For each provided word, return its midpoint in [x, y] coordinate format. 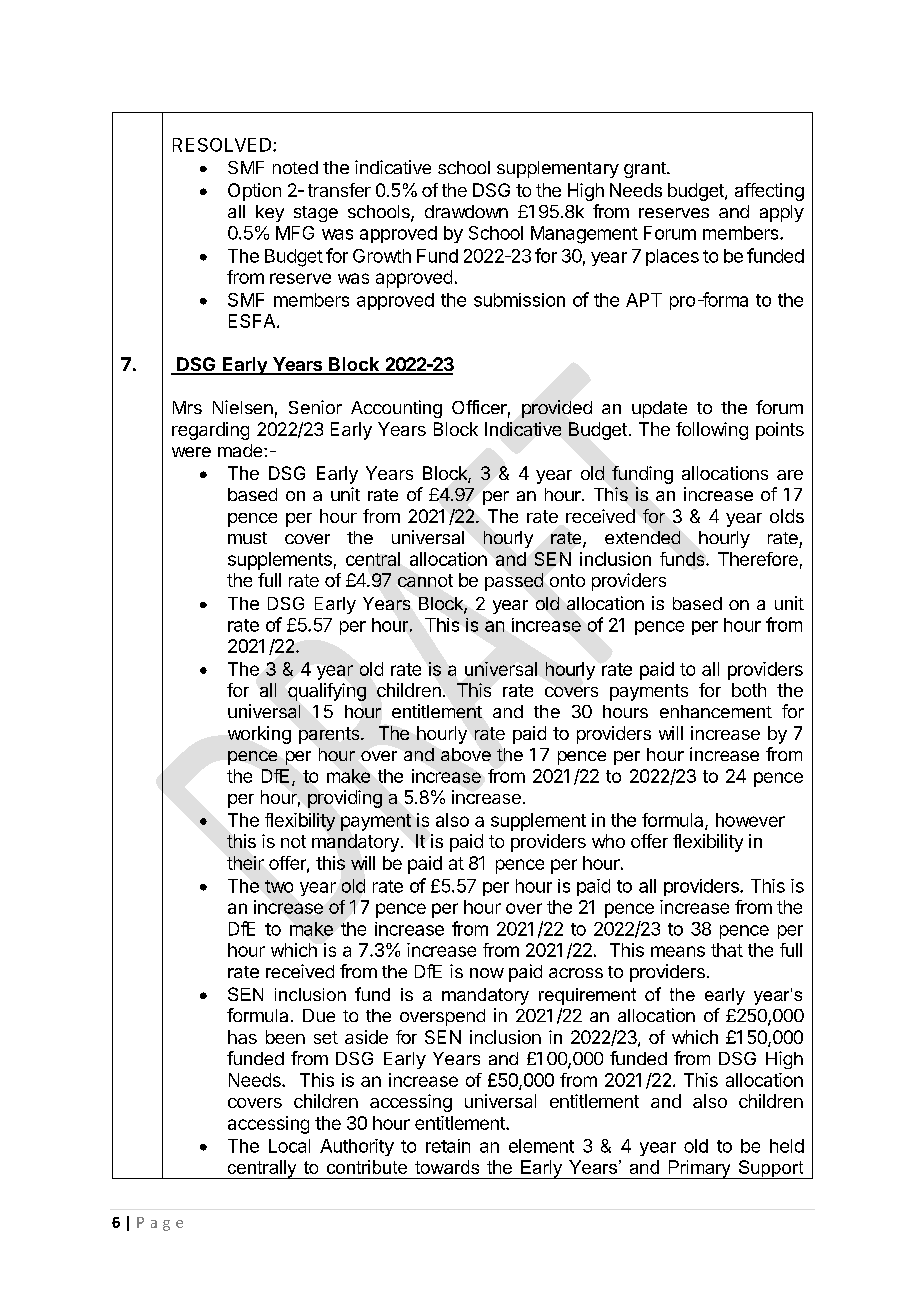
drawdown [466, 211]
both [749, 690]
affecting [769, 192]
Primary [699, 1169]
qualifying [327, 692]
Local [289, 1146]
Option [254, 192]
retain [448, 1146]
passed [514, 582]
